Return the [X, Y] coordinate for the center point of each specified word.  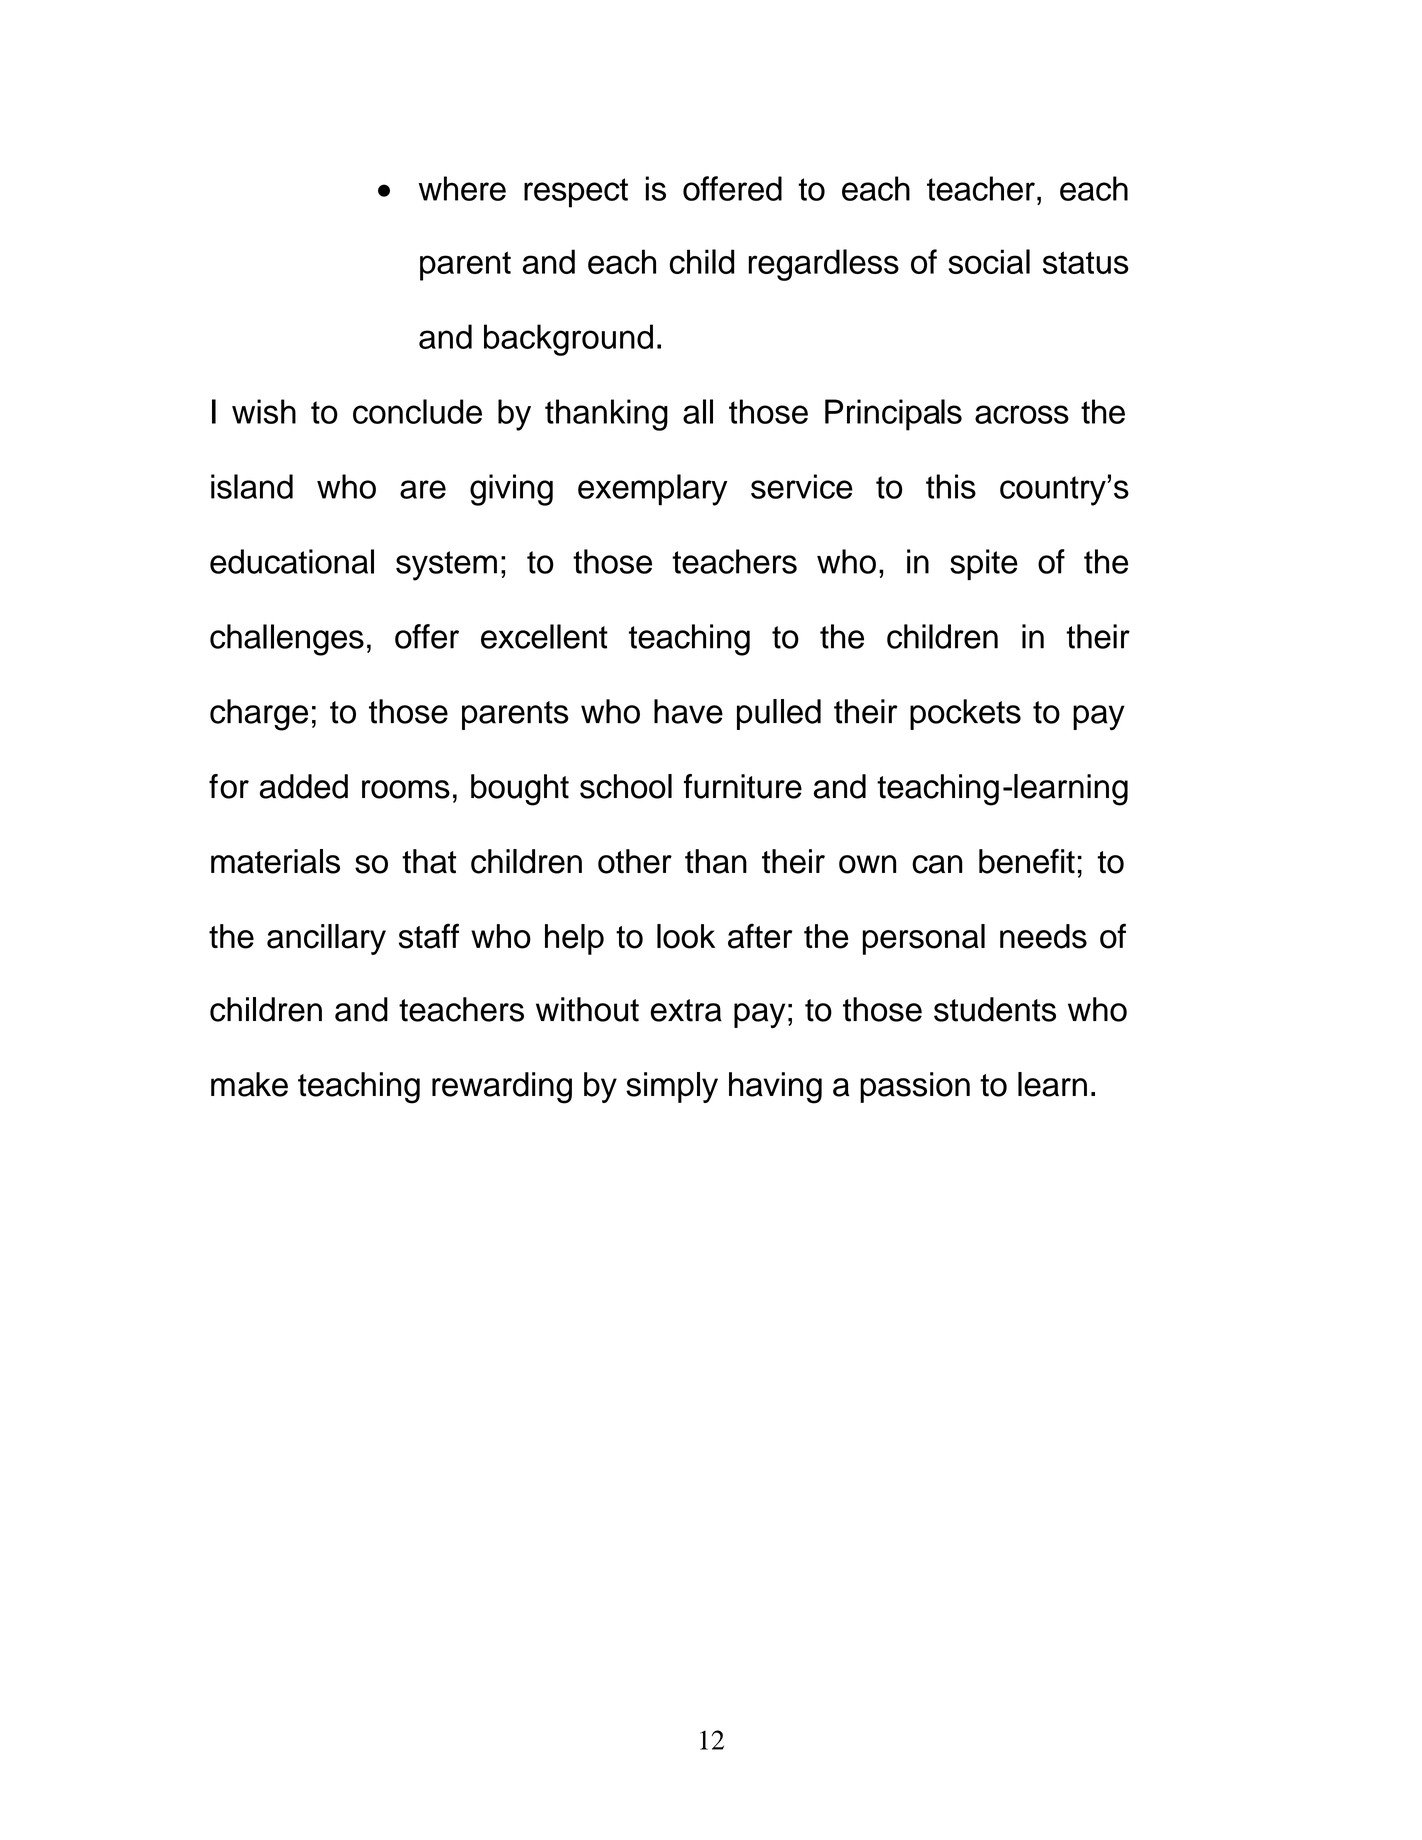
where [462, 188]
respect [576, 193]
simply [672, 1087]
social [989, 261]
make [249, 1084]
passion [915, 1087]
